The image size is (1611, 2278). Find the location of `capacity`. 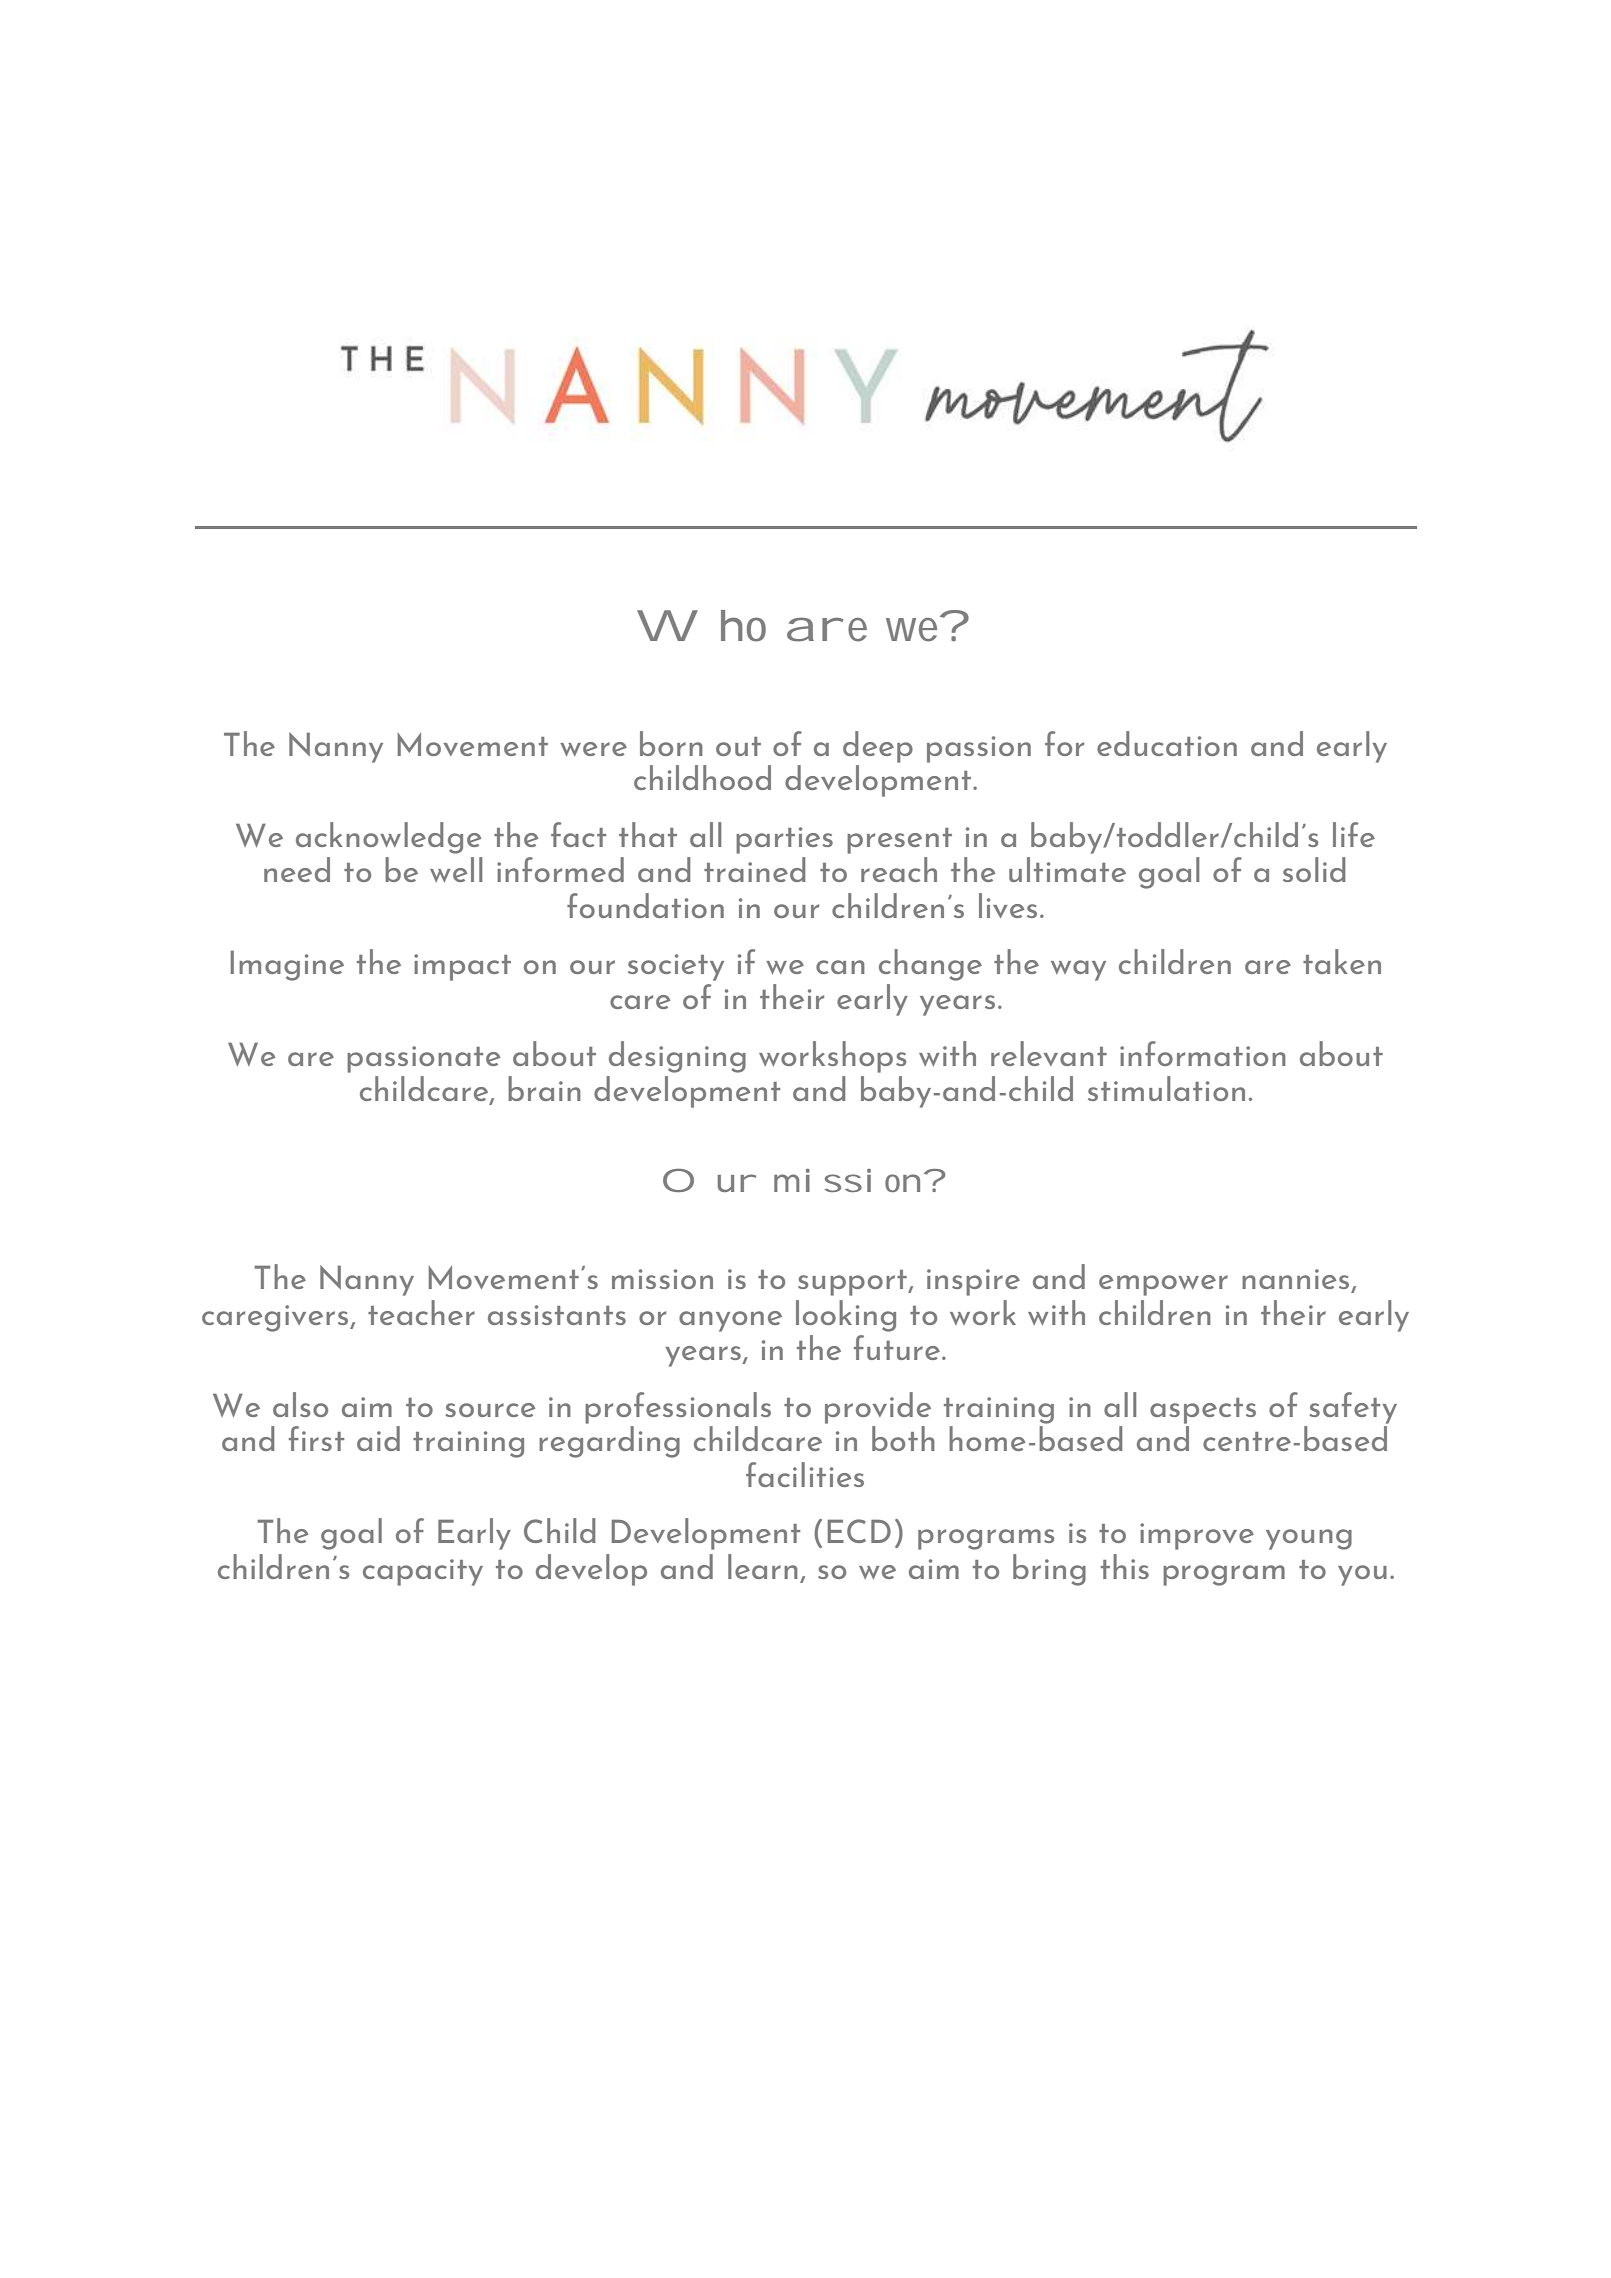

capacity is located at coordinates (423, 1572).
